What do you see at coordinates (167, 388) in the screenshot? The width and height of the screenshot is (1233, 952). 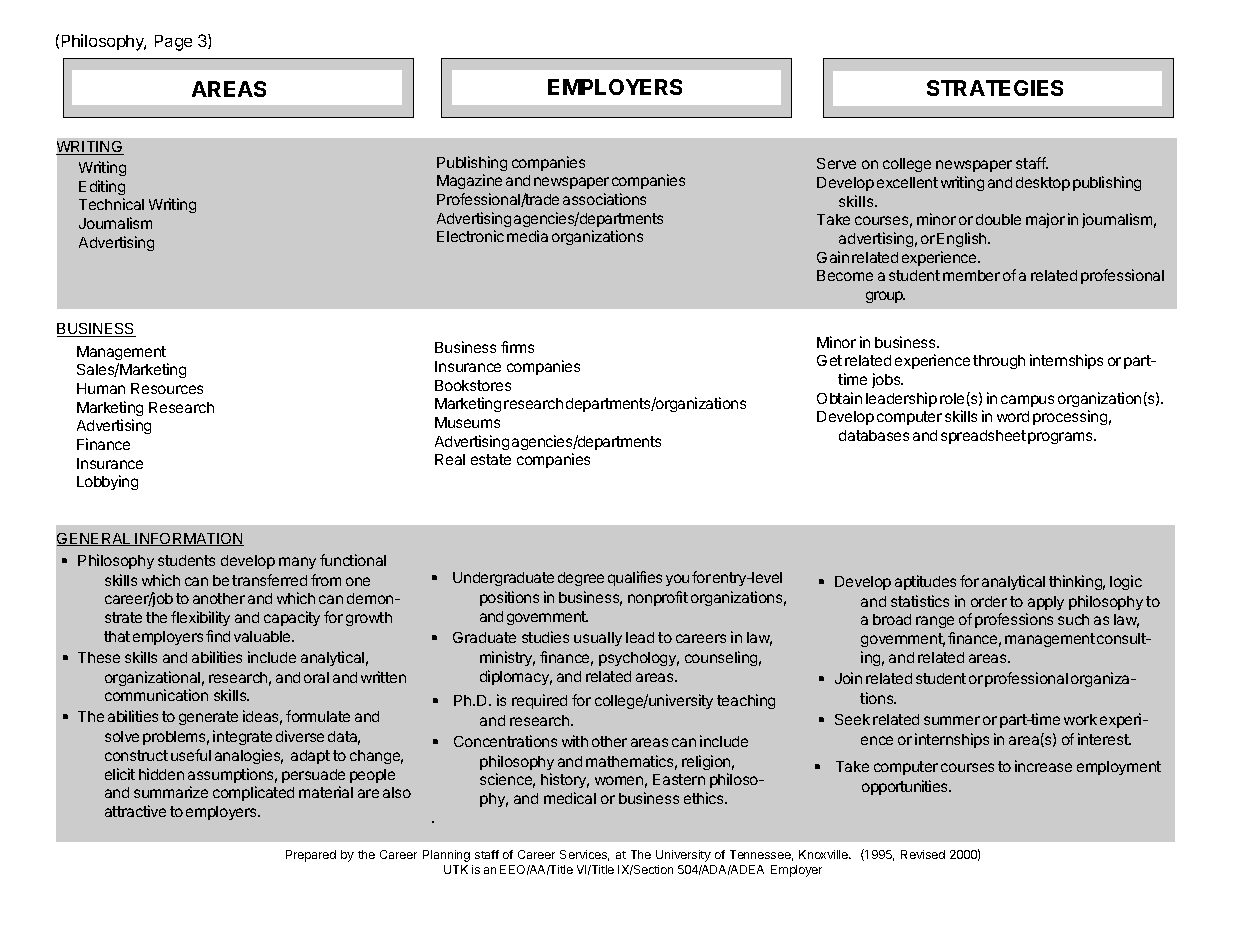 I see `Resources` at bounding box center [167, 388].
